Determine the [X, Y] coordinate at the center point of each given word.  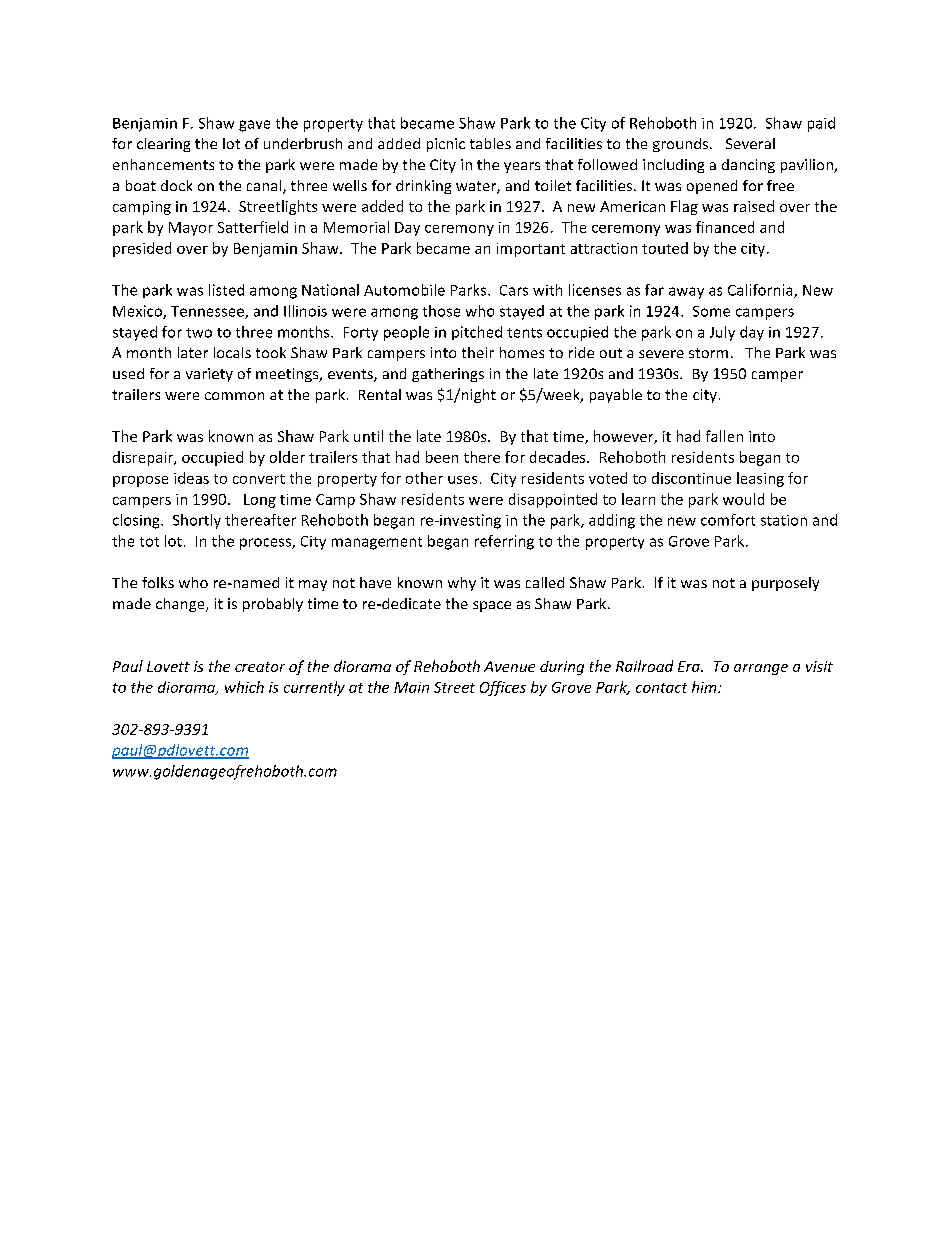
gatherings [448, 375]
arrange [761, 669]
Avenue [509, 666]
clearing [163, 145]
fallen [724, 436]
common [234, 396]
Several [750, 143]
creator [260, 667]
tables [490, 143]
